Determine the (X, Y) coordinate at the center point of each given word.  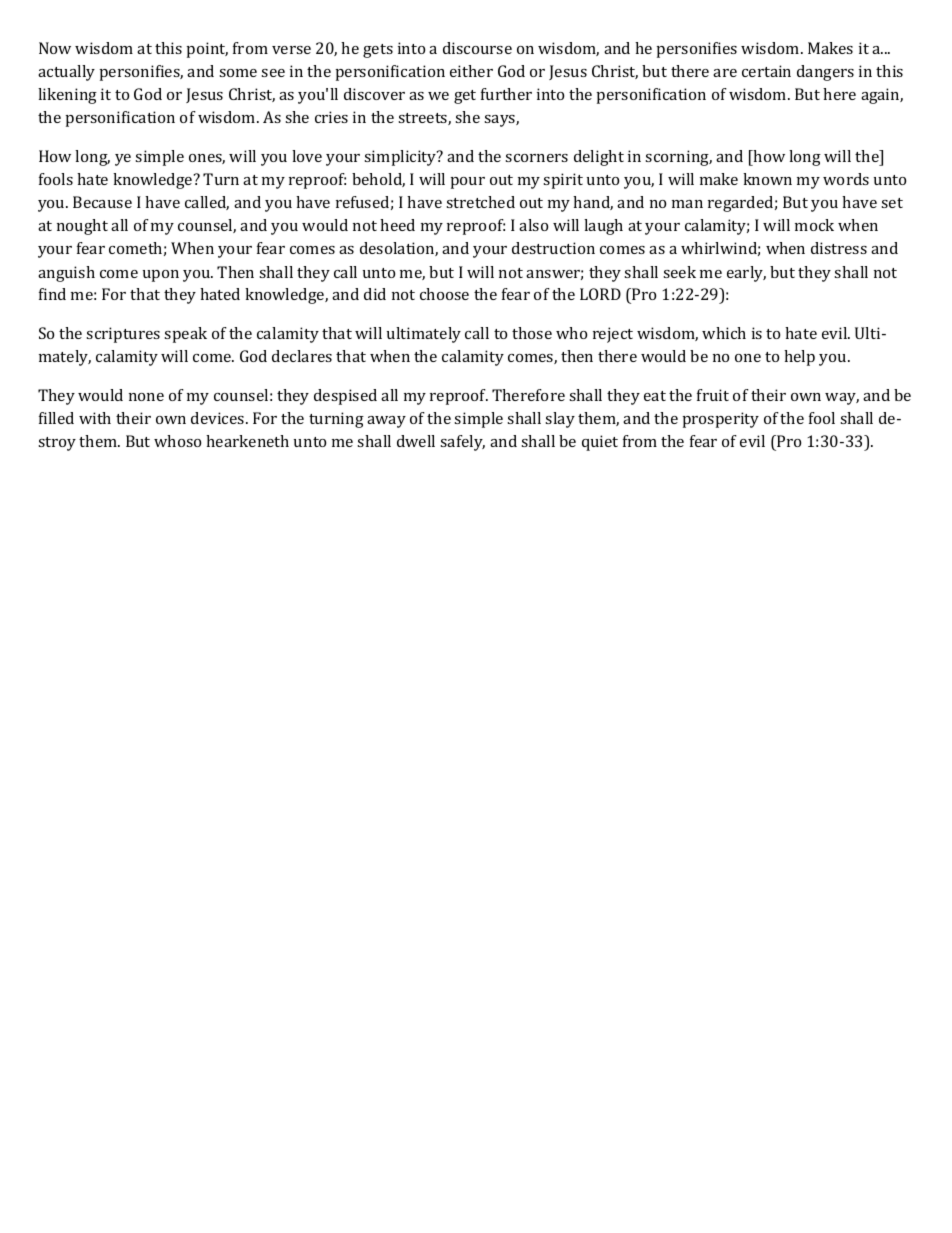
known (767, 179)
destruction (553, 248)
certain (766, 71)
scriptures (123, 335)
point (207, 50)
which (724, 333)
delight (599, 158)
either (471, 71)
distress (839, 248)
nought (82, 227)
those (532, 333)
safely (462, 443)
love (307, 156)
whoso (177, 441)
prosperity (721, 420)
